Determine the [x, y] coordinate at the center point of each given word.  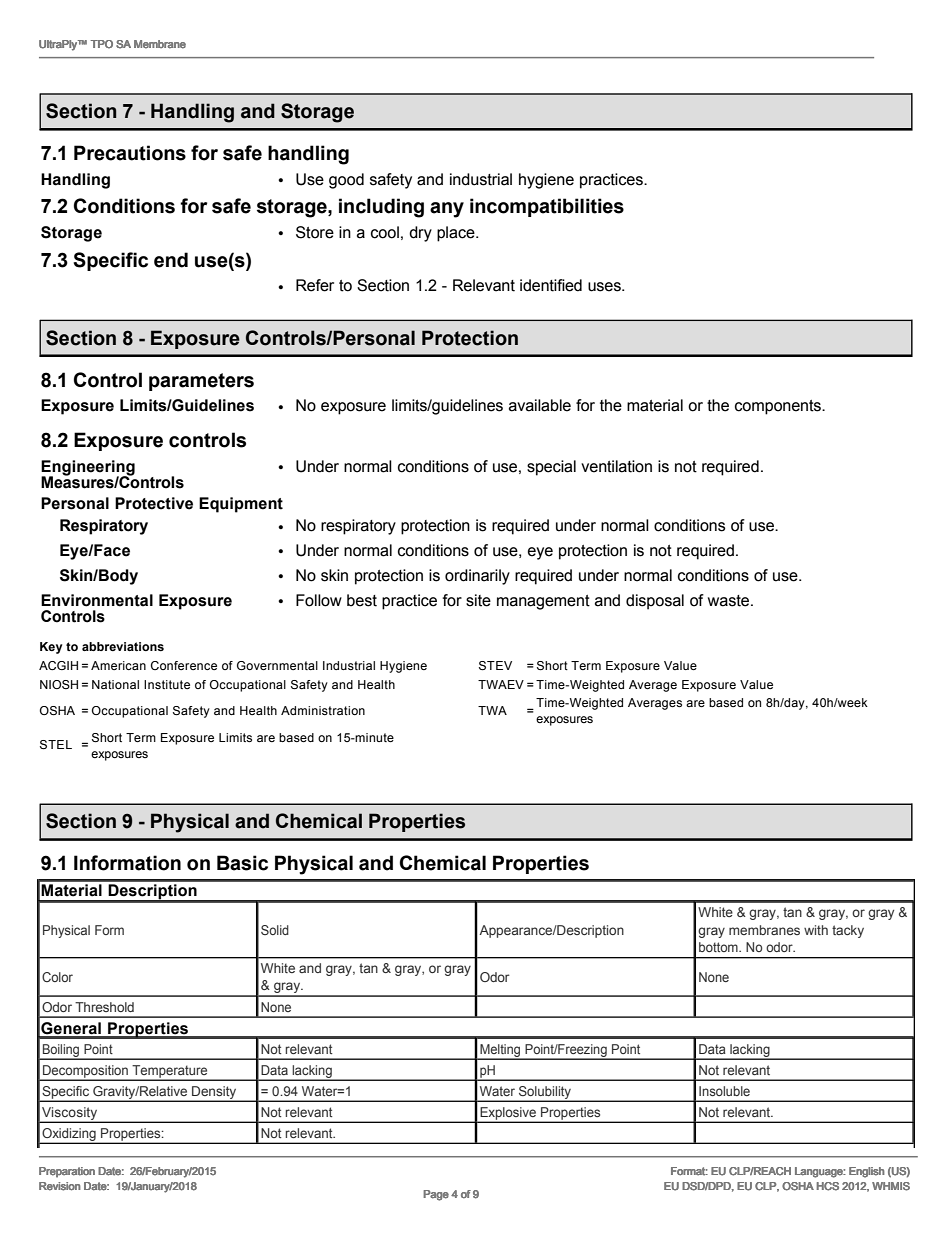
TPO [101, 44]
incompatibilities [547, 207]
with [816, 930]
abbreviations [123, 646]
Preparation [67, 1172]
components [779, 407]
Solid [275, 930]
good [346, 181]
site [478, 600]
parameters [201, 382]
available [540, 405]
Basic [242, 863]
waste [730, 601]
